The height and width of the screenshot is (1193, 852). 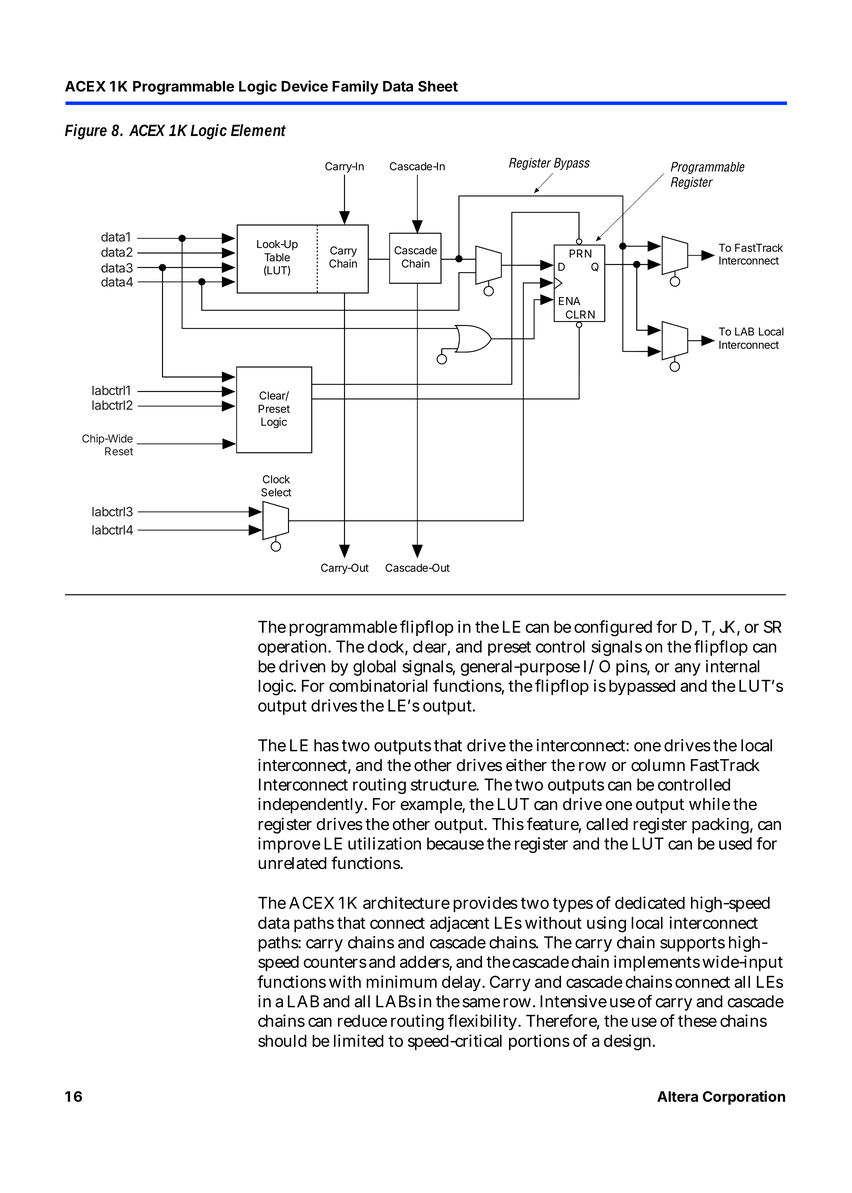 What do you see at coordinates (539, 1042) in the screenshot?
I see `portions` at bounding box center [539, 1042].
